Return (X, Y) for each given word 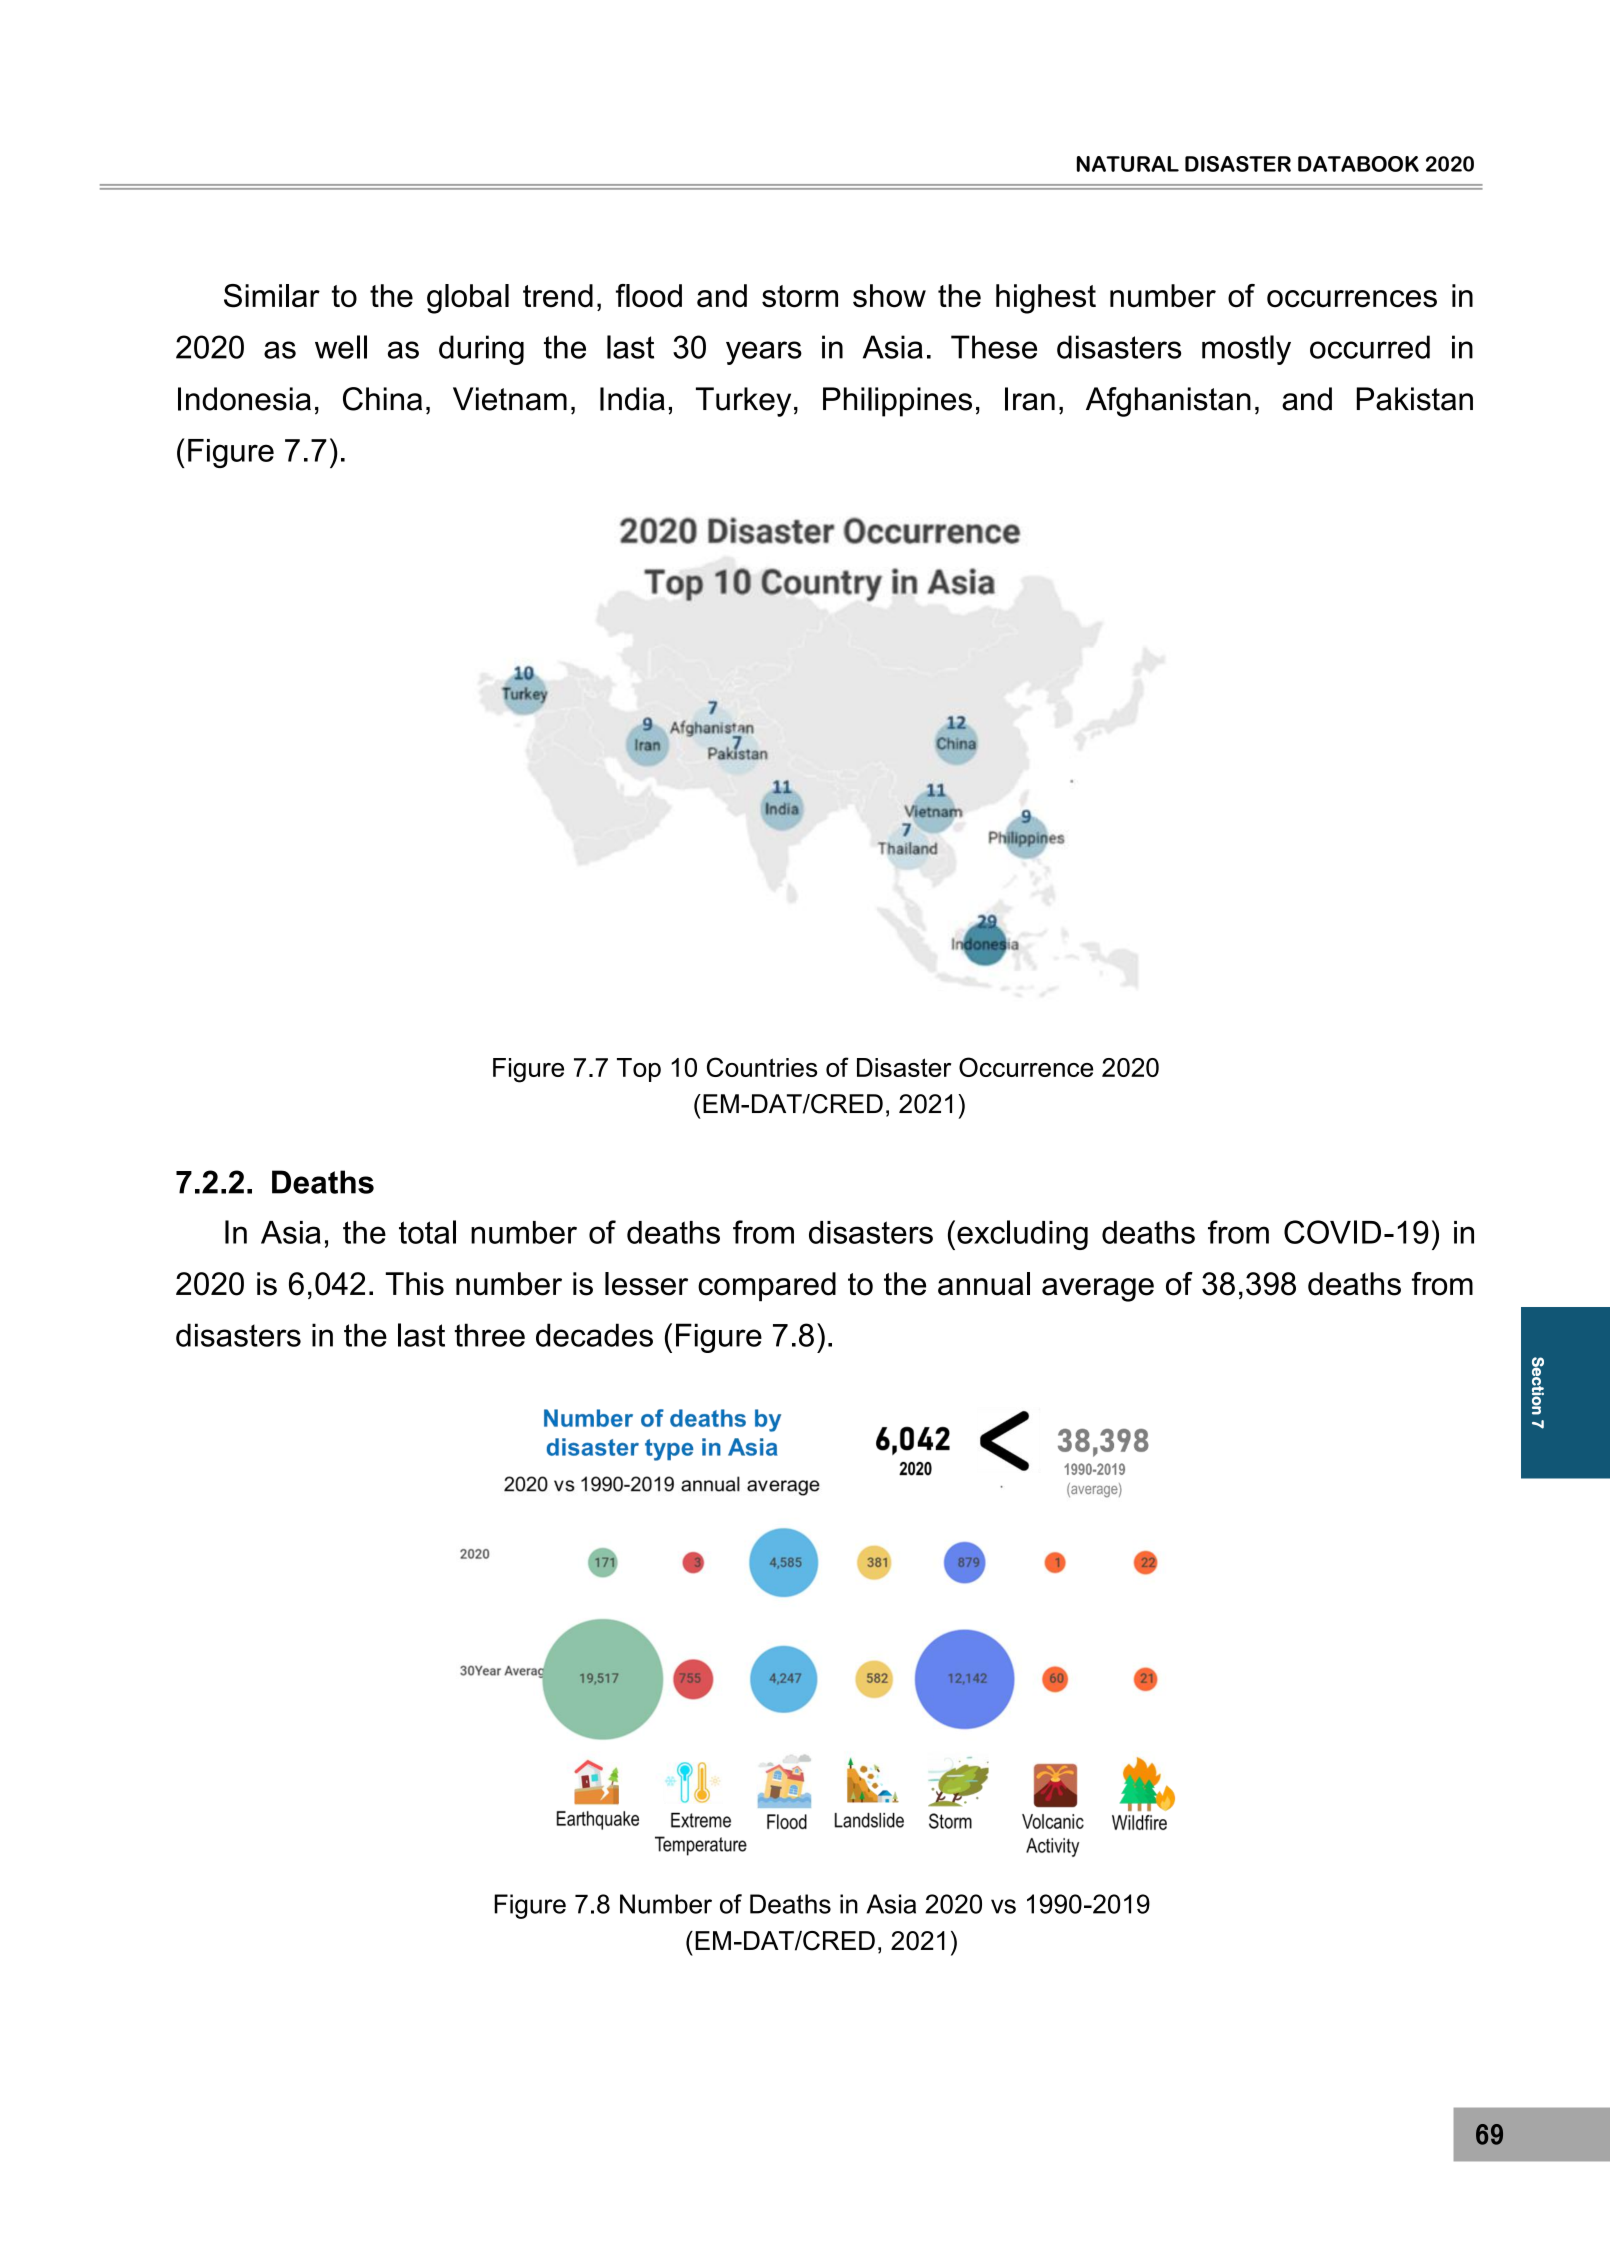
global (468, 299)
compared (767, 1287)
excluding (1022, 1235)
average (1098, 1290)
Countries (762, 1067)
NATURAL (1128, 164)
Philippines (897, 402)
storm (800, 296)
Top (639, 1070)
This (415, 1284)
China (382, 399)
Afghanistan (1168, 402)
